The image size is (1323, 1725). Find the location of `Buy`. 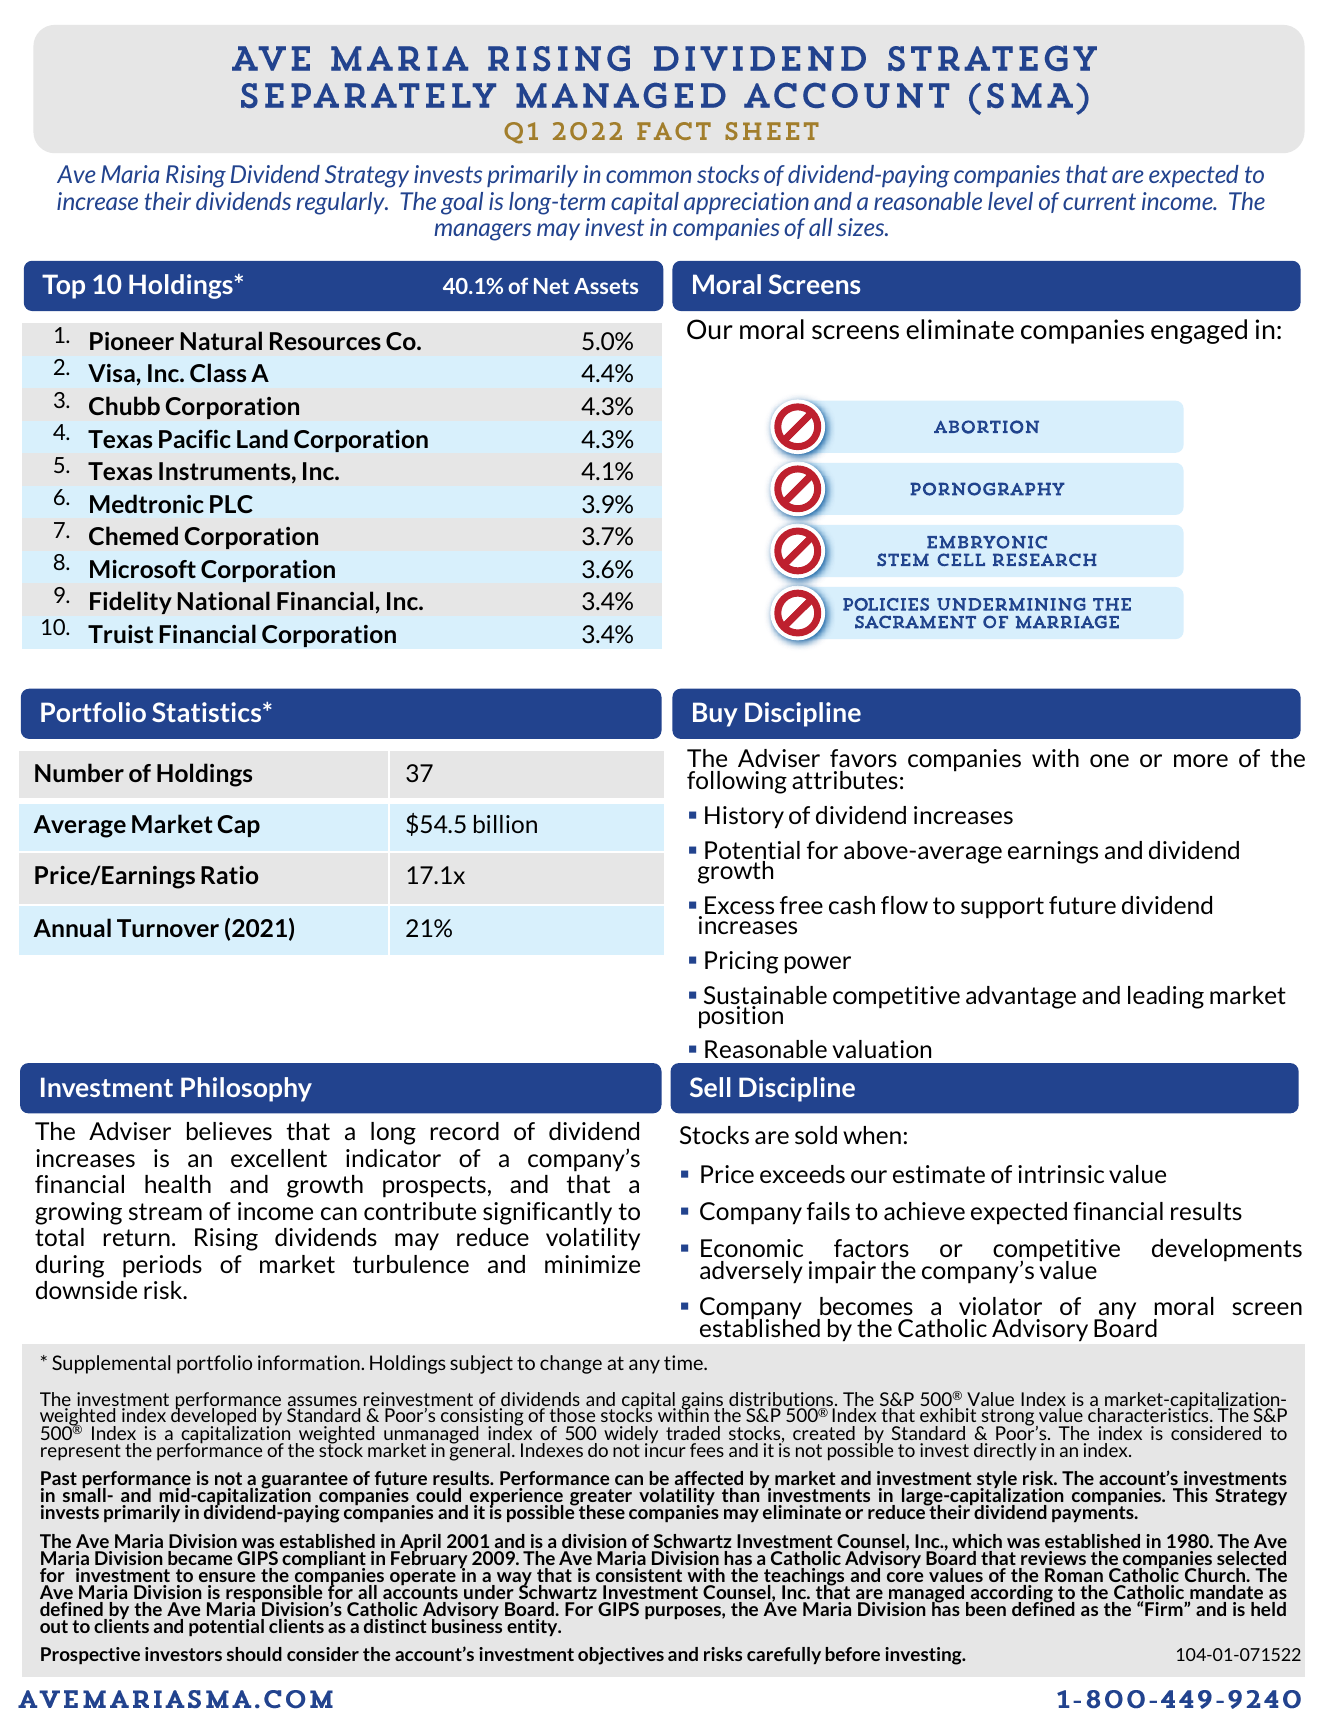

Buy is located at coordinates (715, 714).
